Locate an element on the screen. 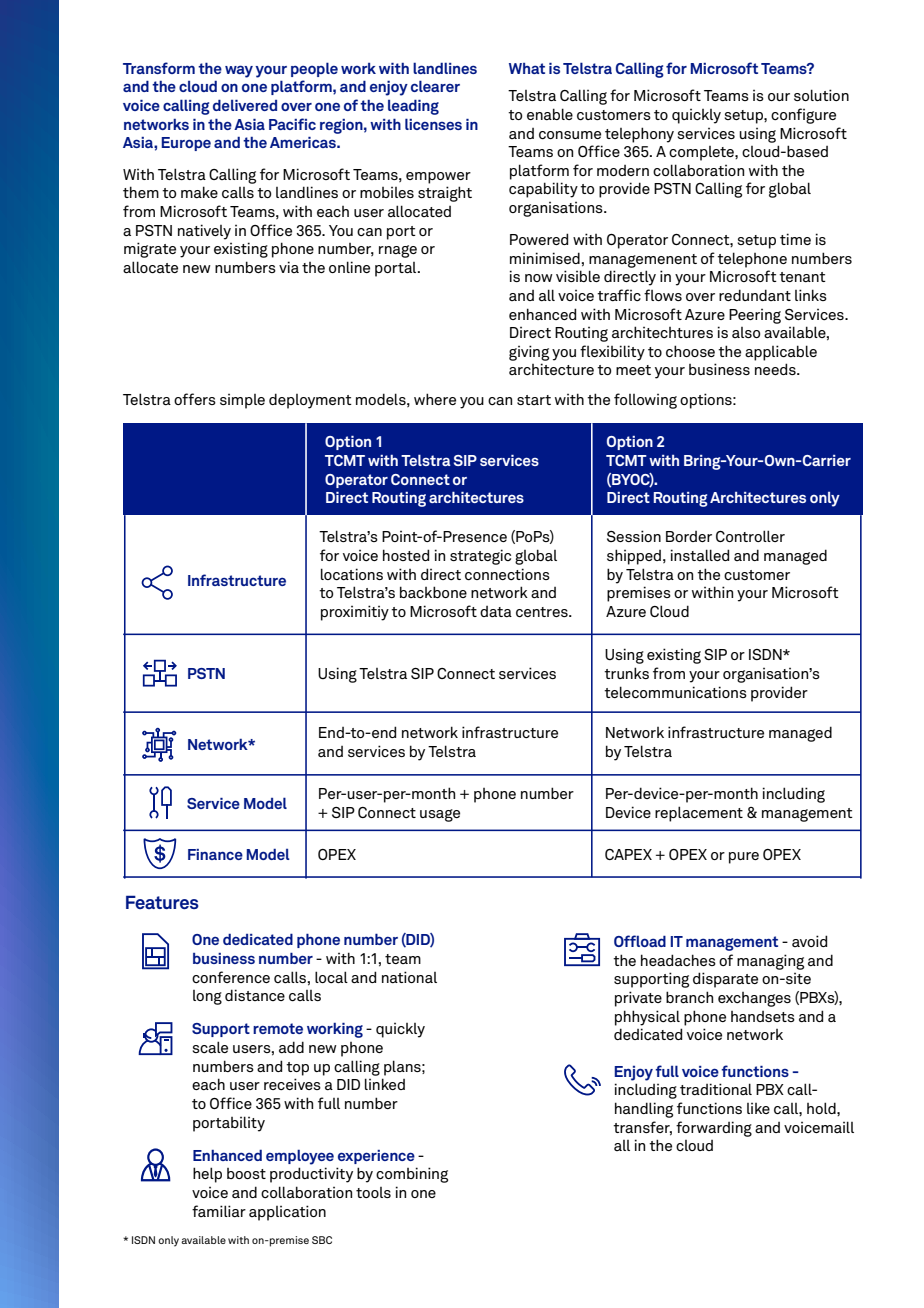  configure is located at coordinates (803, 116).
